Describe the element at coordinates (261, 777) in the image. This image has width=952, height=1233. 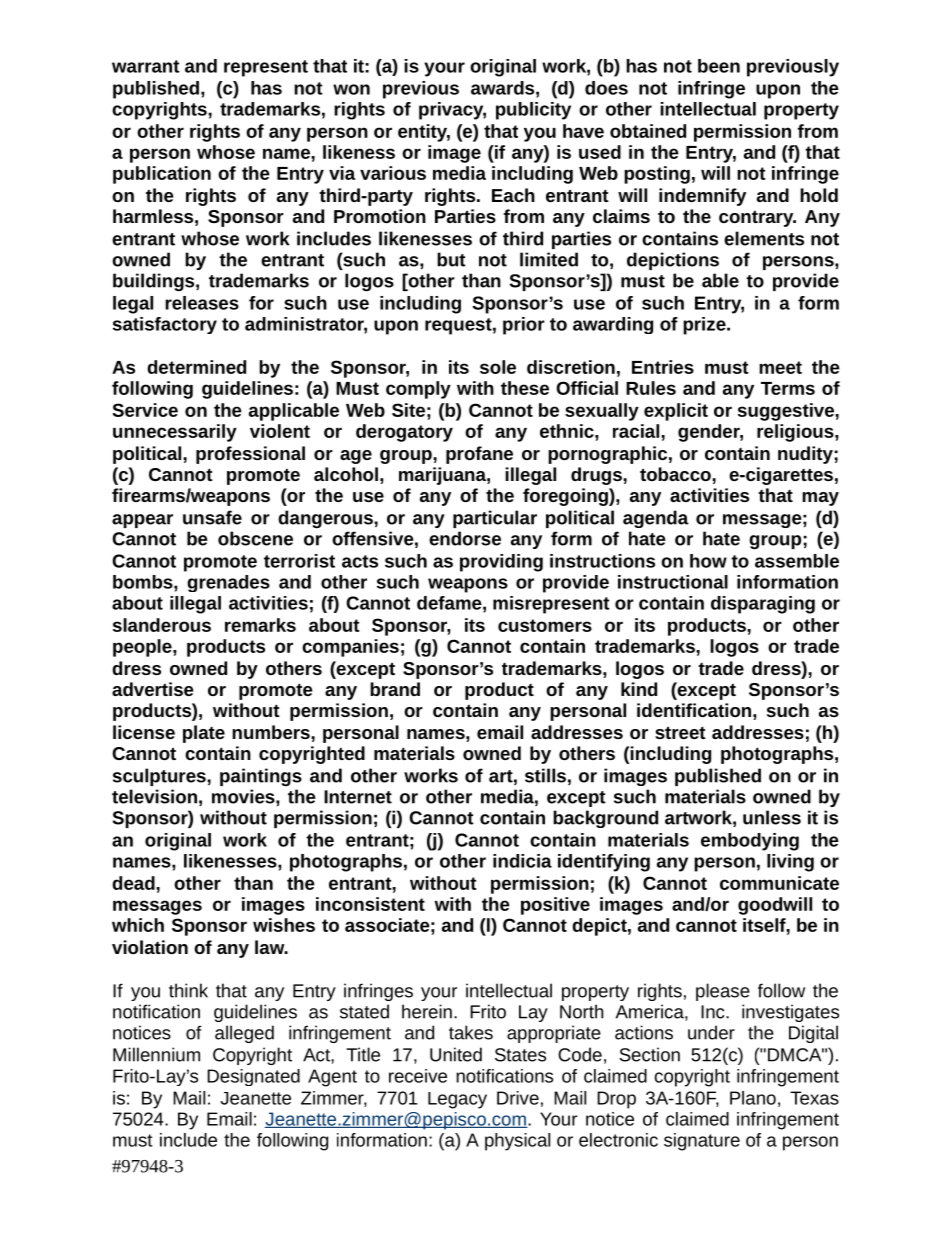
I see `paintings` at that location.
